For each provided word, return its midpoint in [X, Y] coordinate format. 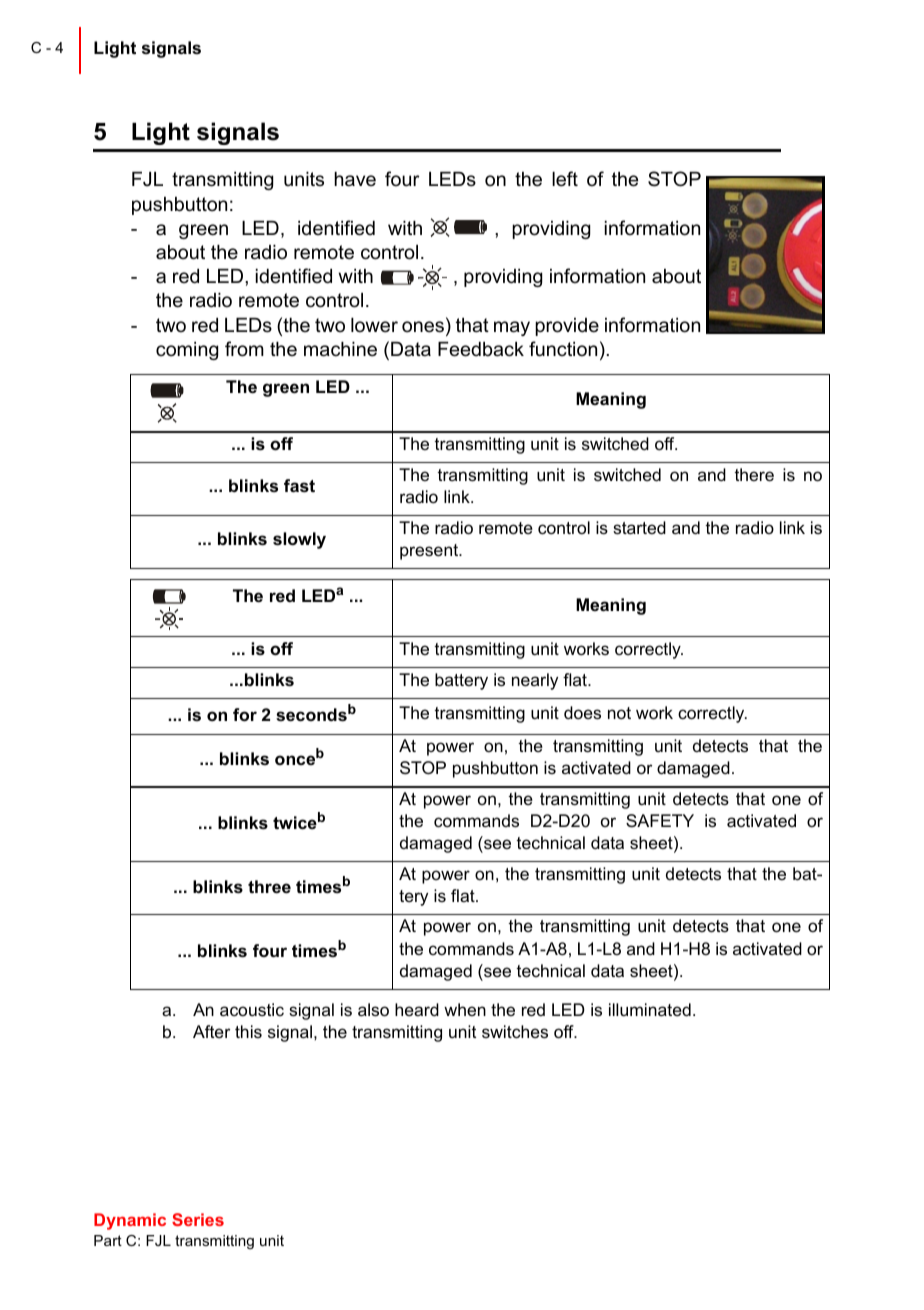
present [430, 552]
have [355, 179]
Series [198, 1219]
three [269, 887]
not [619, 713]
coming [187, 351]
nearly [535, 681]
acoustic [252, 1010]
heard [417, 1009]
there [754, 475]
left [565, 179]
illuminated [650, 1010]
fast [299, 486]
